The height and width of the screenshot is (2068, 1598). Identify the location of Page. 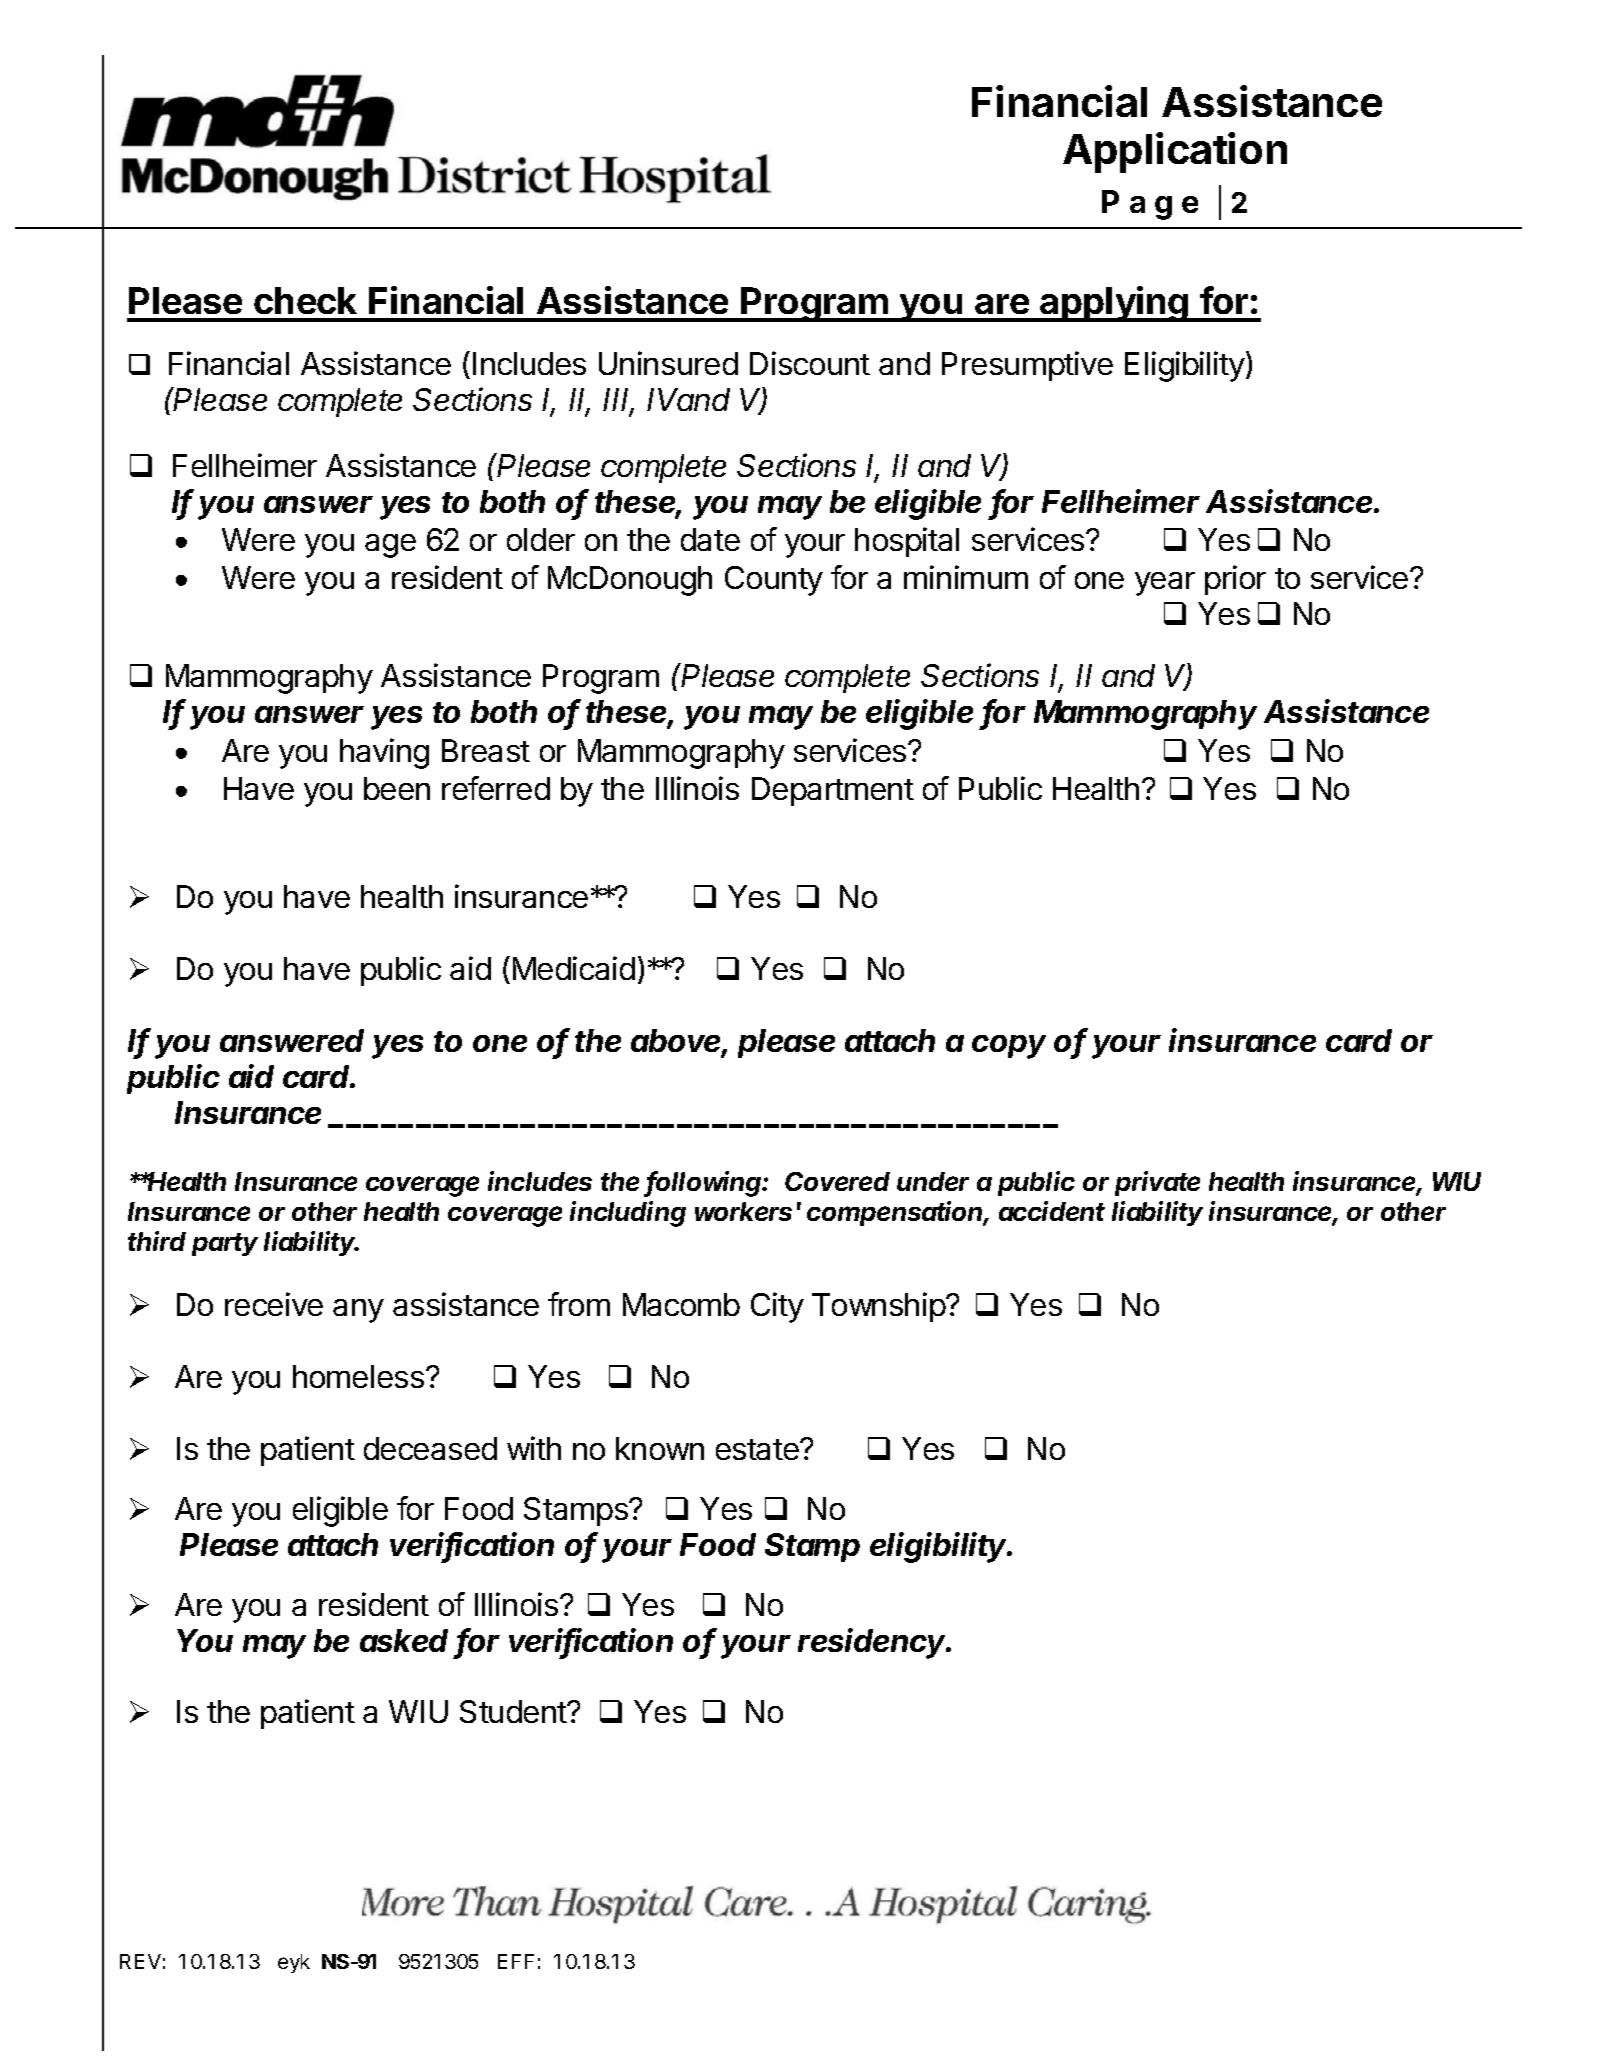
(1150, 205).
